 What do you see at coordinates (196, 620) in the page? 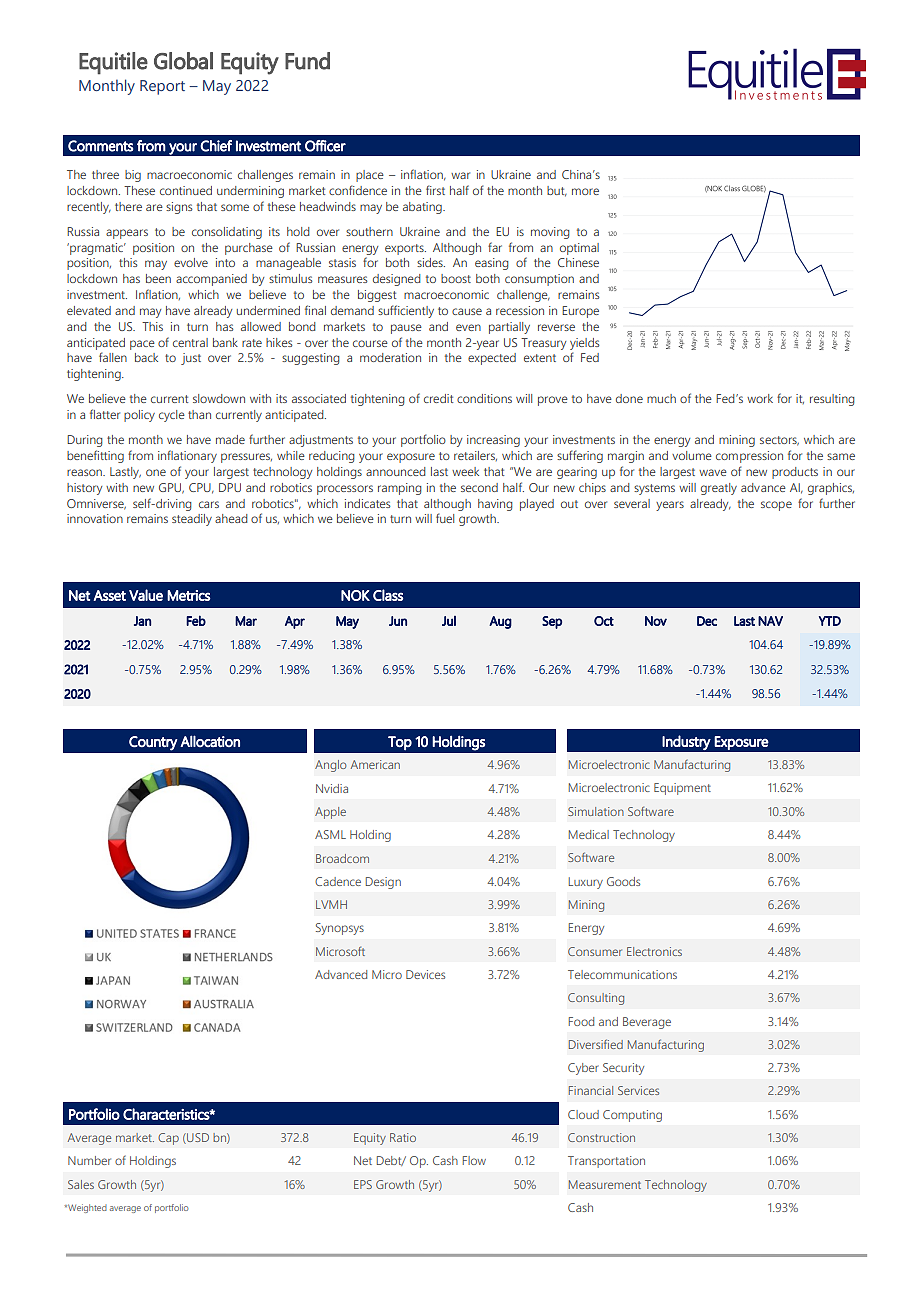
I see `Feb` at bounding box center [196, 620].
